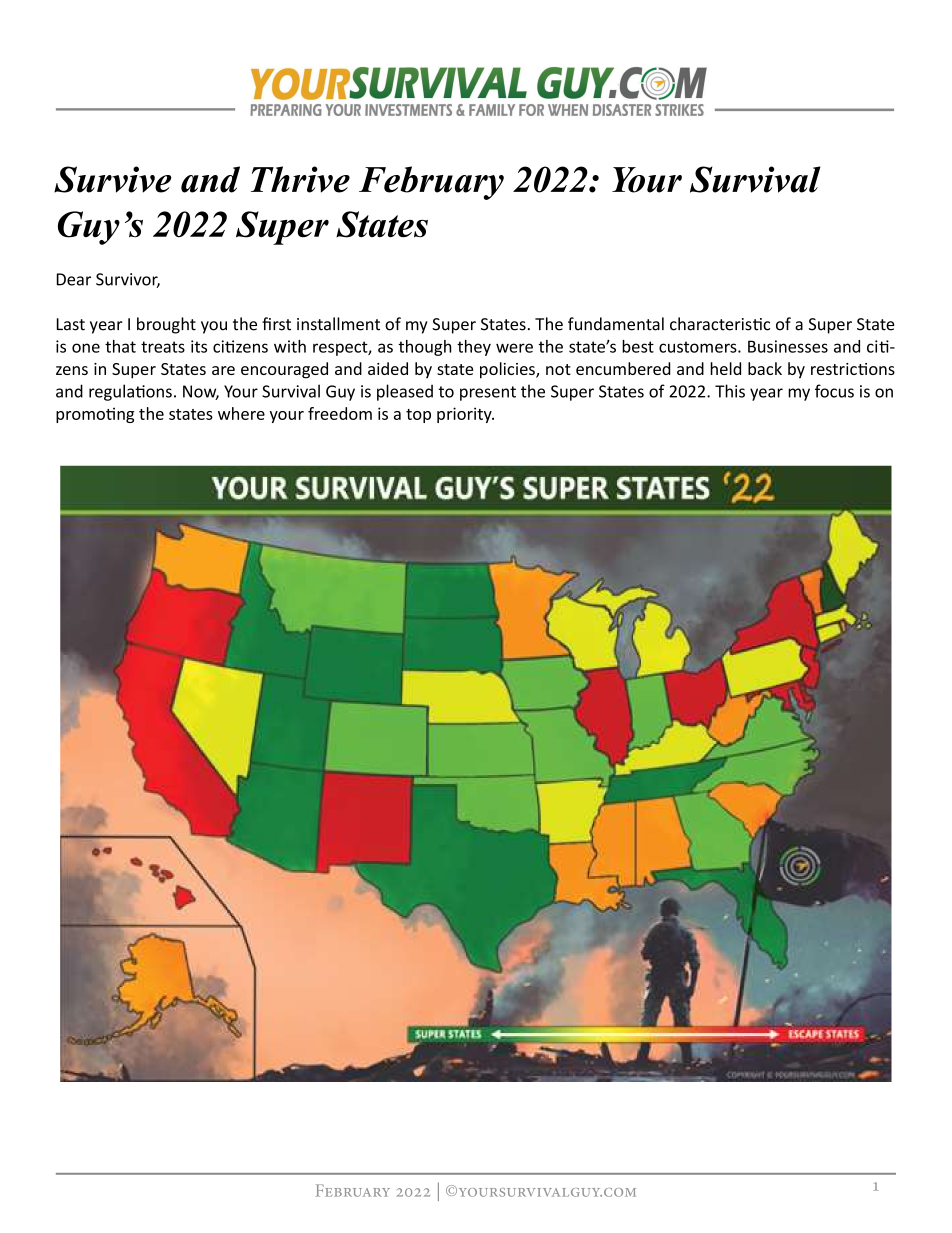 The width and height of the screenshot is (952, 1233). Describe the element at coordinates (241, 413) in the screenshot. I see `where` at that location.
